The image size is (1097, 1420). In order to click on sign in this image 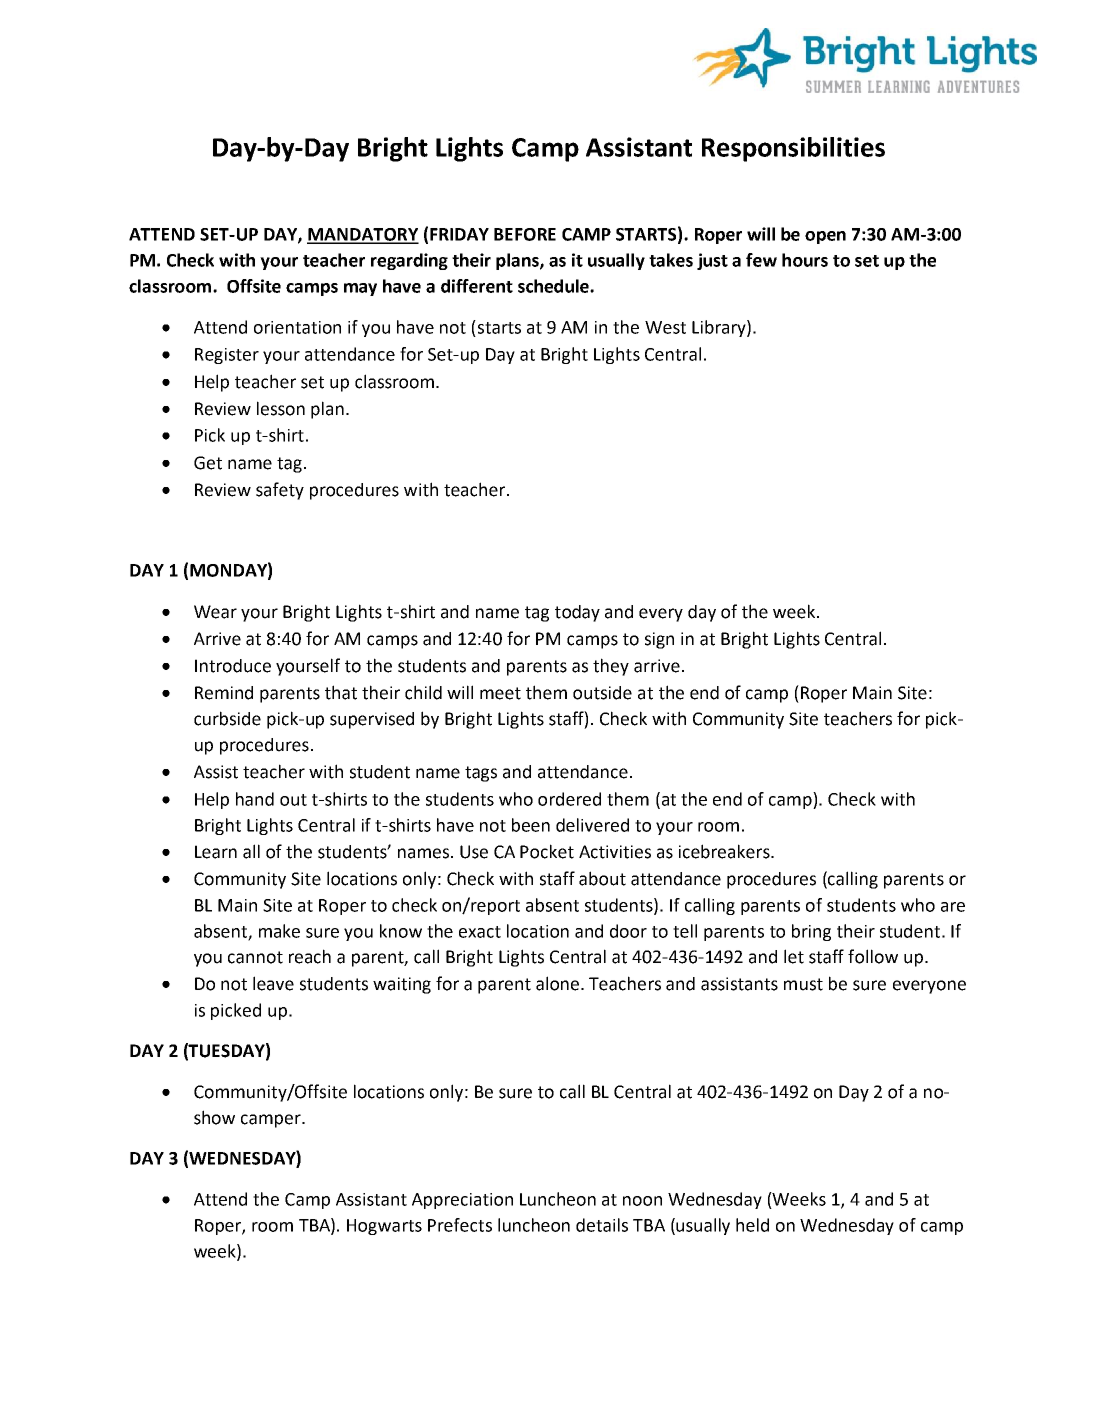, I will do `click(659, 640)`.
